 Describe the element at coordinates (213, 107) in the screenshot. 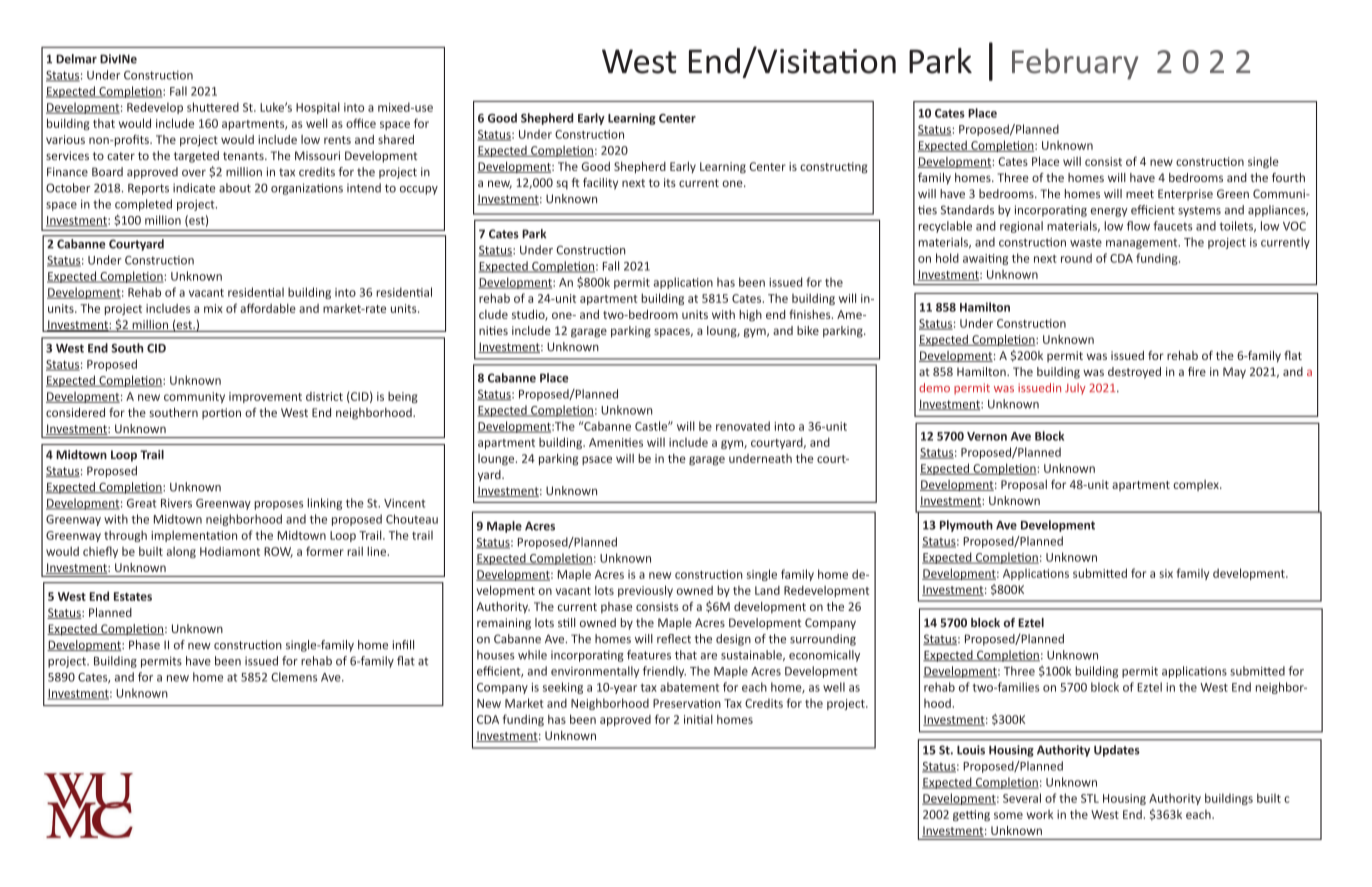

I see `shuttered` at that location.
